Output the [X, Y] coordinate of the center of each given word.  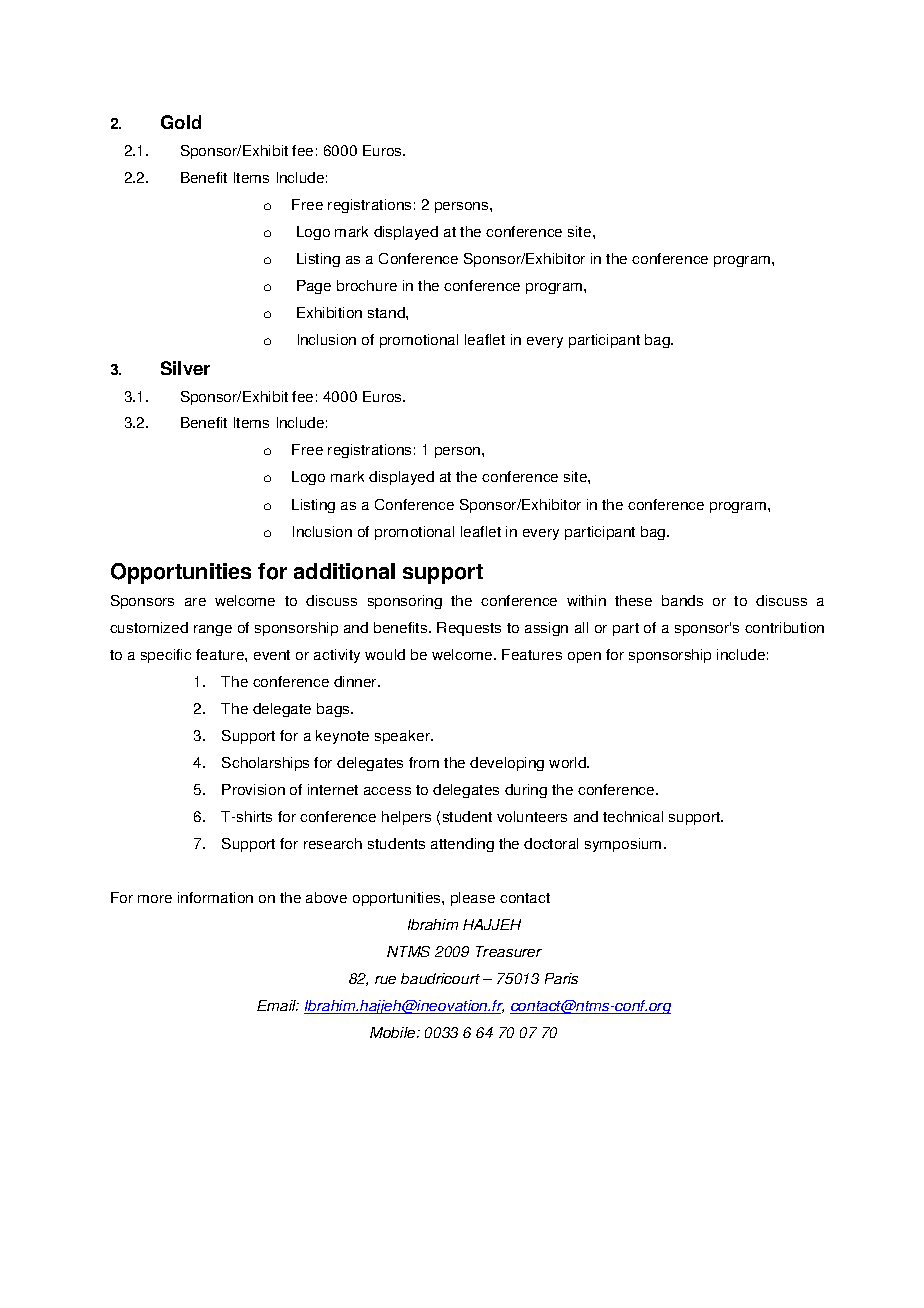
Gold [181, 122]
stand [387, 312]
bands [682, 600]
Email [278, 1005]
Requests [469, 629]
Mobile [394, 1032]
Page [314, 287]
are [195, 602]
